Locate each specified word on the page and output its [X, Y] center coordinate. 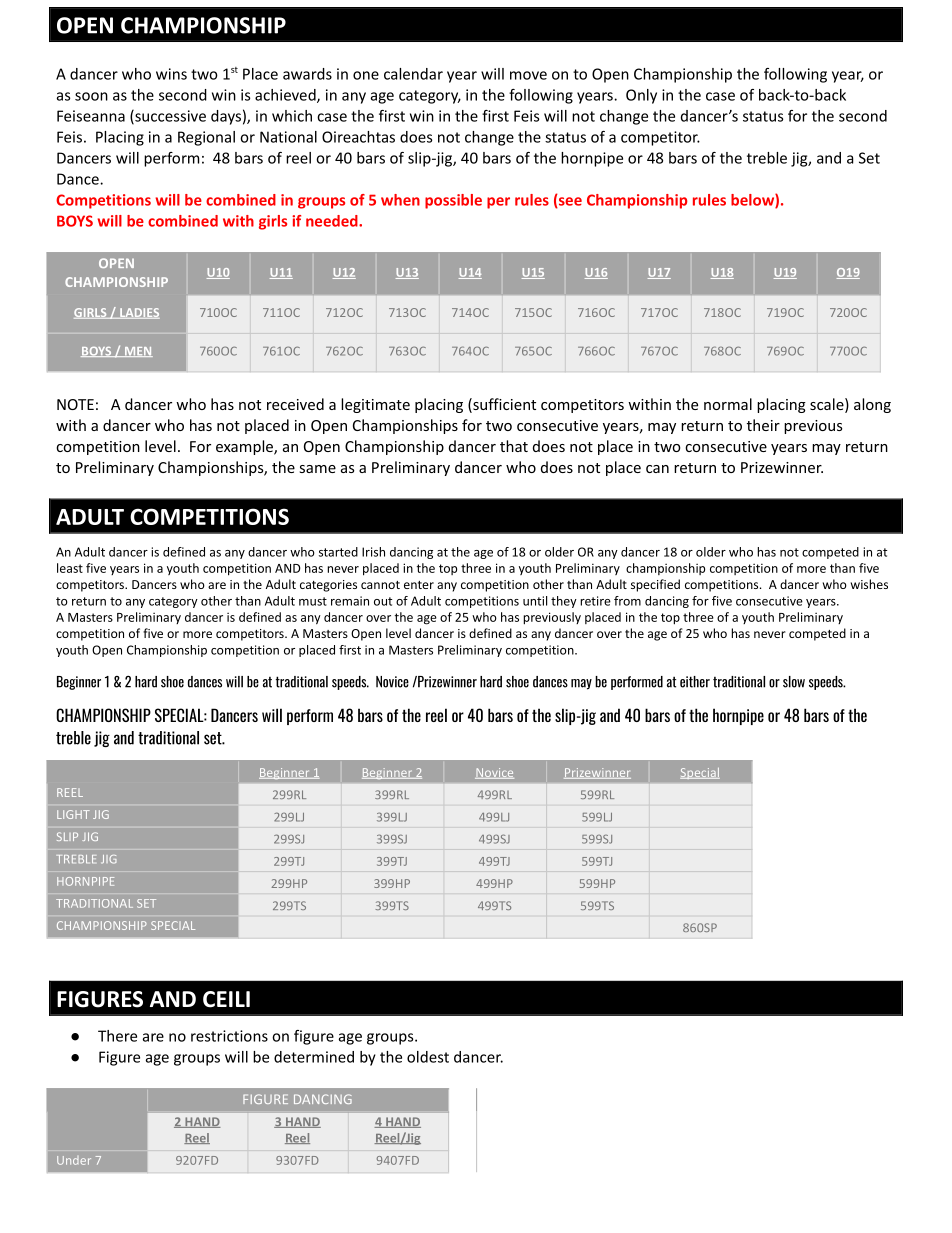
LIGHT [73, 814]
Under [74, 1160]
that [514, 446]
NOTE [75, 404]
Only [641, 96]
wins [171, 74]
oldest [428, 1057]
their [763, 425]
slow [794, 682]
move [528, 75]
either [695, 682]
